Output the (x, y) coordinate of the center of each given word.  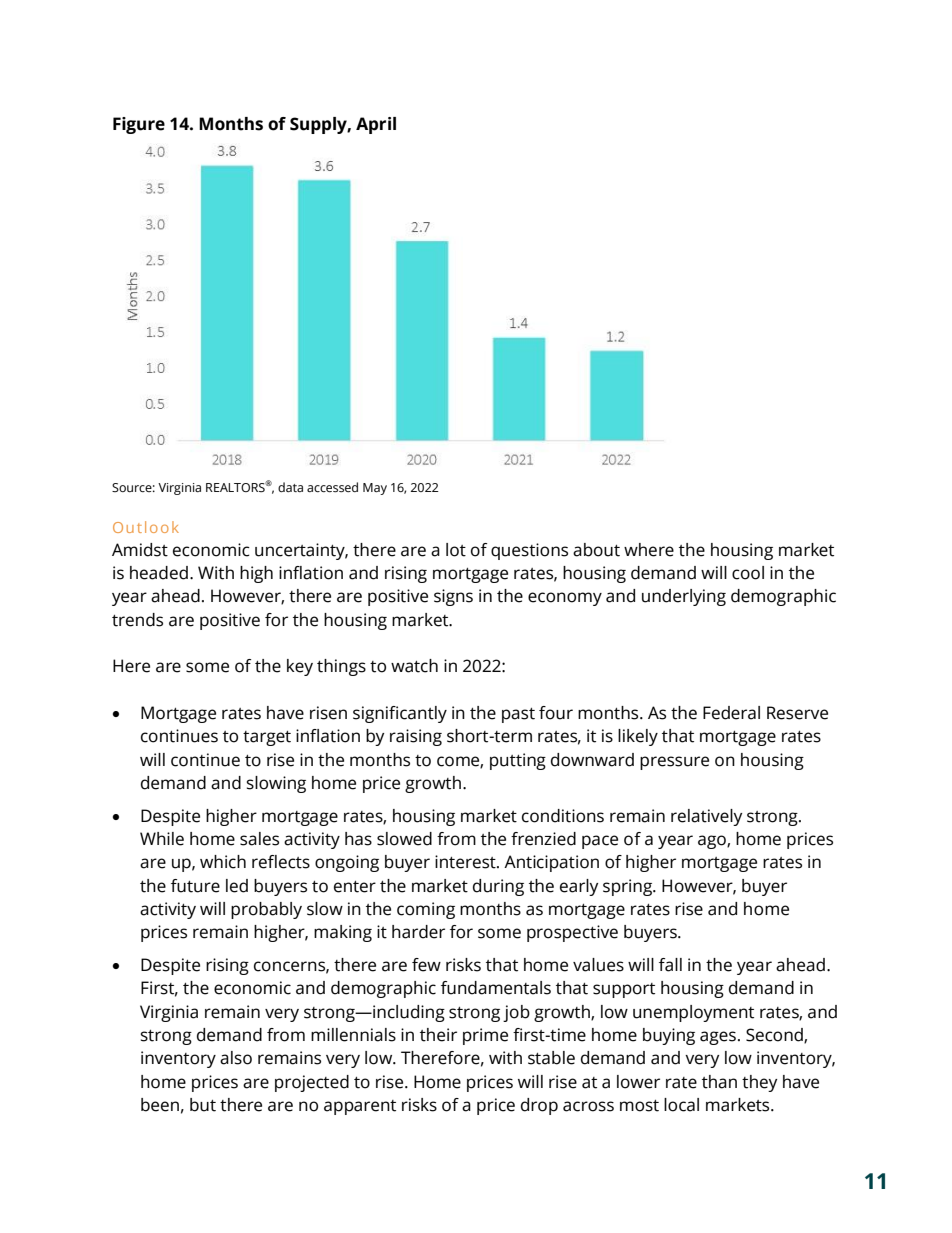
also (236, 1058)
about (596, 550)
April (376, 125)
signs (453, 597)
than (719, 1082)
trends (137, 620)
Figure (139, 125)
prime (485, 1036)
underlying (684, 597)
